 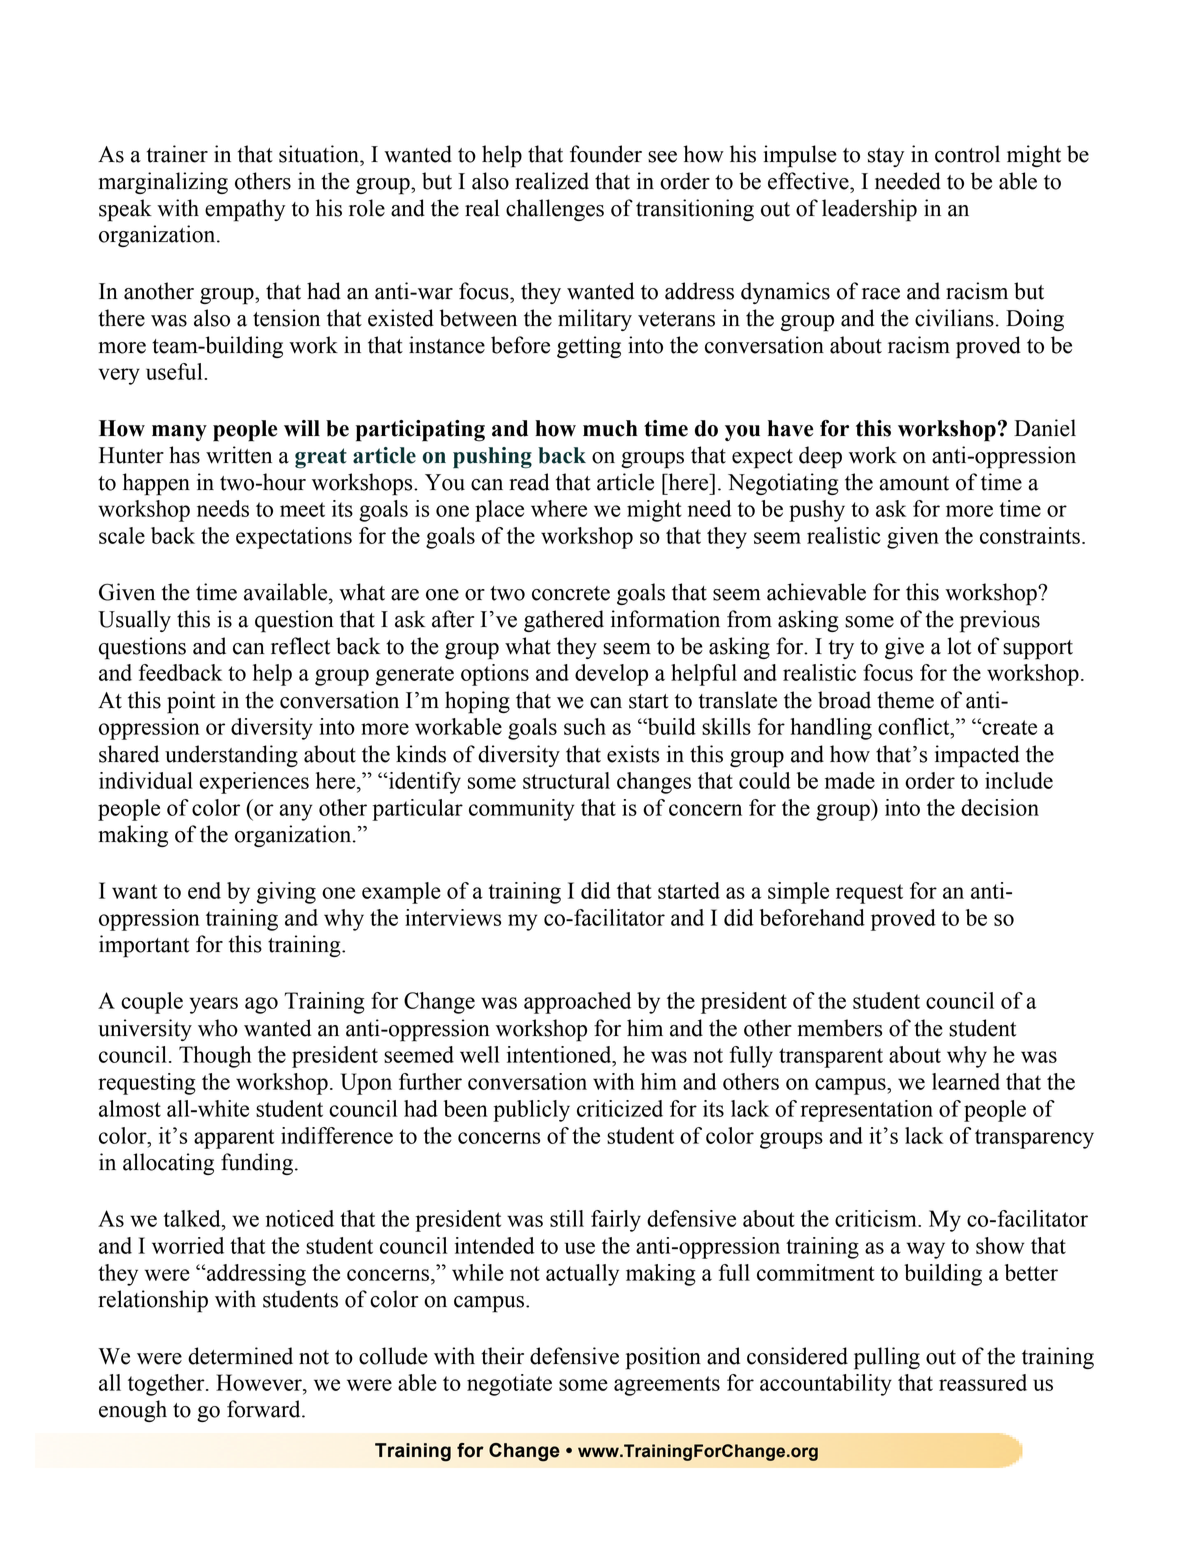 What do you see at coordinates (509, 1385) in the page?
I see `negotiate` at bounding box center [509, 1385].
